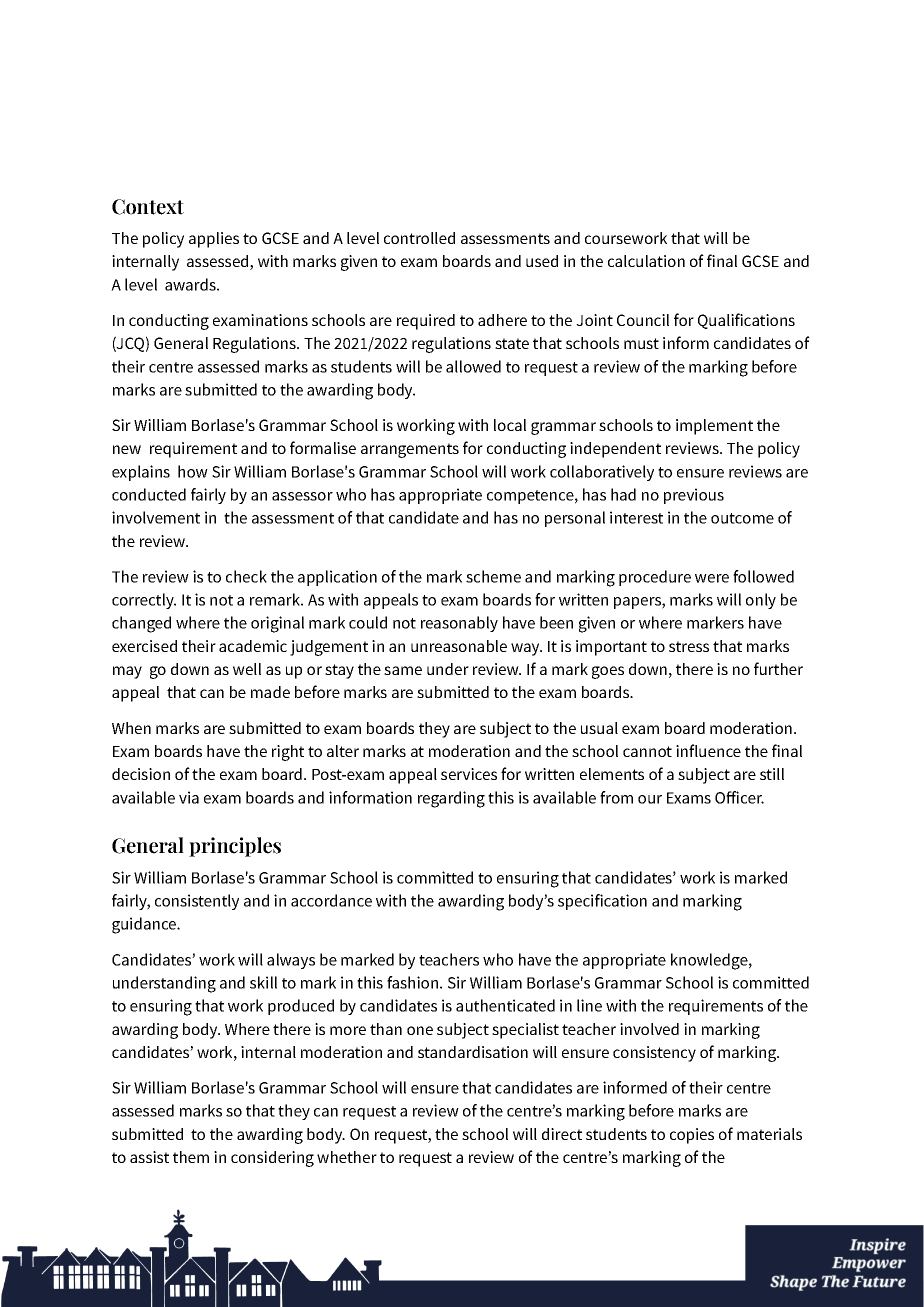 The height and width of the page is (1307, 924). Describe the element at coordinates (692, 1136) in the page. I see `copies` at that location.
